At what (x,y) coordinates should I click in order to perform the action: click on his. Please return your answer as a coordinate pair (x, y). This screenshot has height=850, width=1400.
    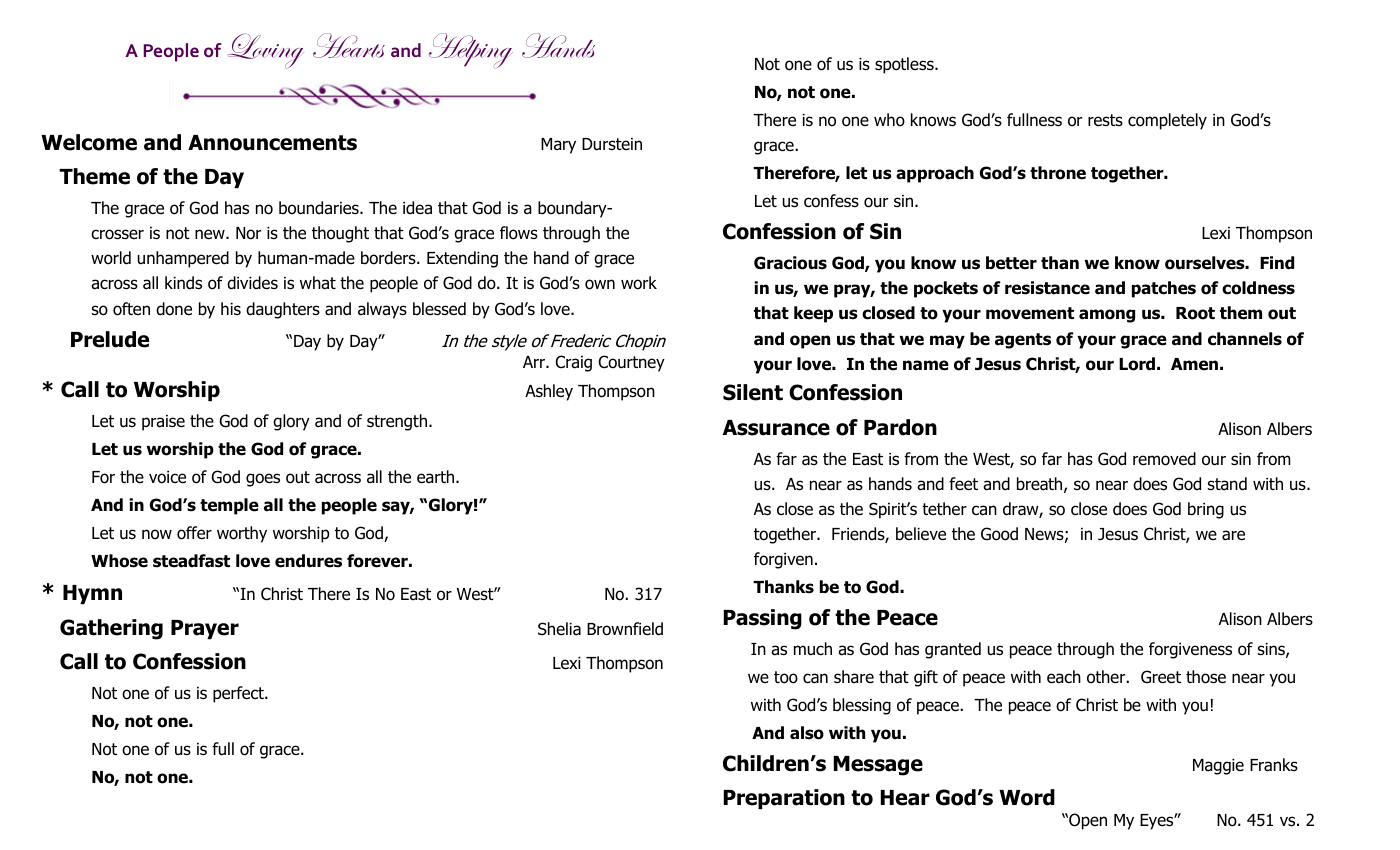
    Looking at the image, I should click on (231, 309).
